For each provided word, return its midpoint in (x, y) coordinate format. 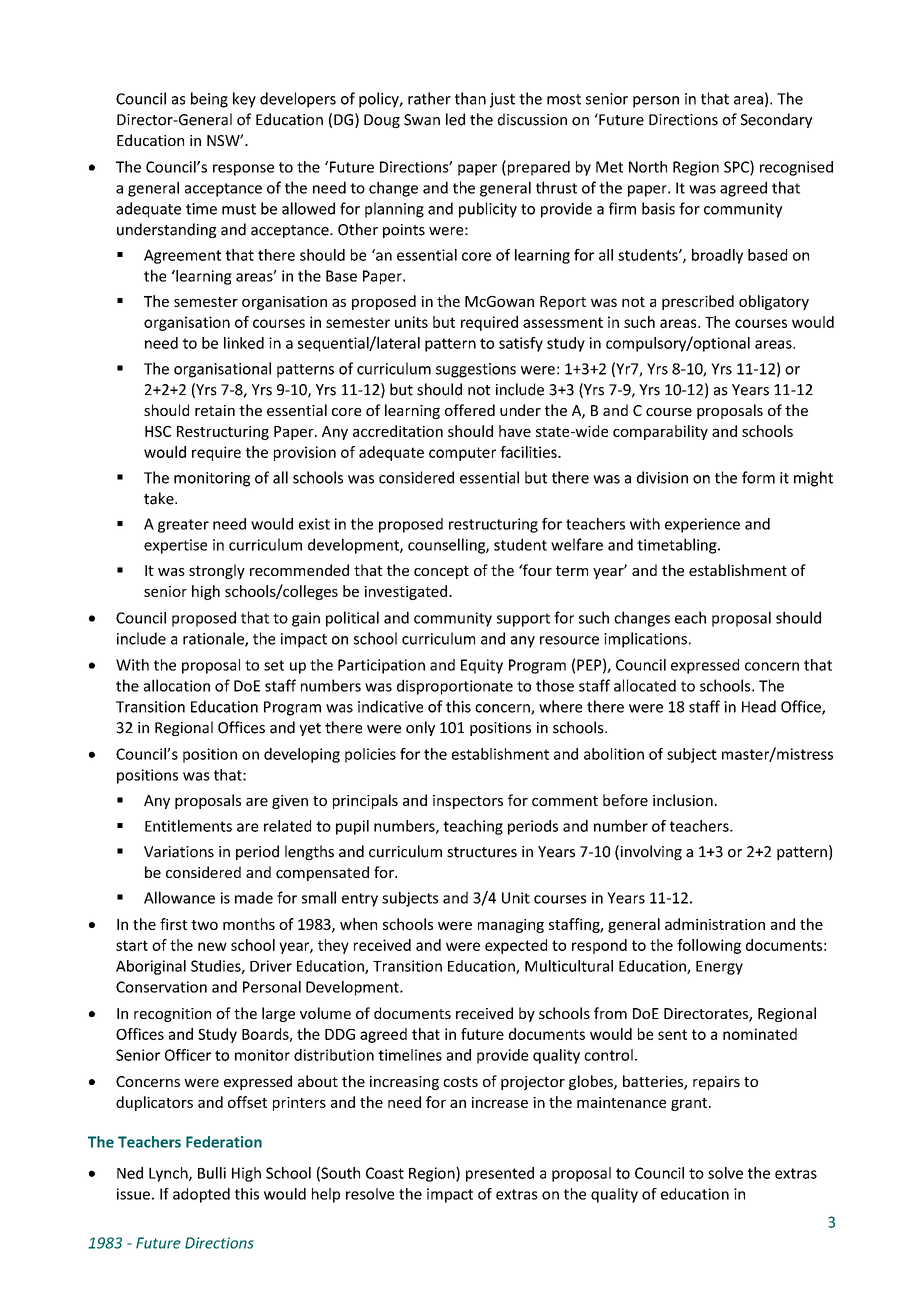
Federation (224, 1142)
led (455, 119)
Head (759, 706)
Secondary (776, 120)
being (209, 100)
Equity (482, 666)
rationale (214, 639)
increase (500, 1102)
